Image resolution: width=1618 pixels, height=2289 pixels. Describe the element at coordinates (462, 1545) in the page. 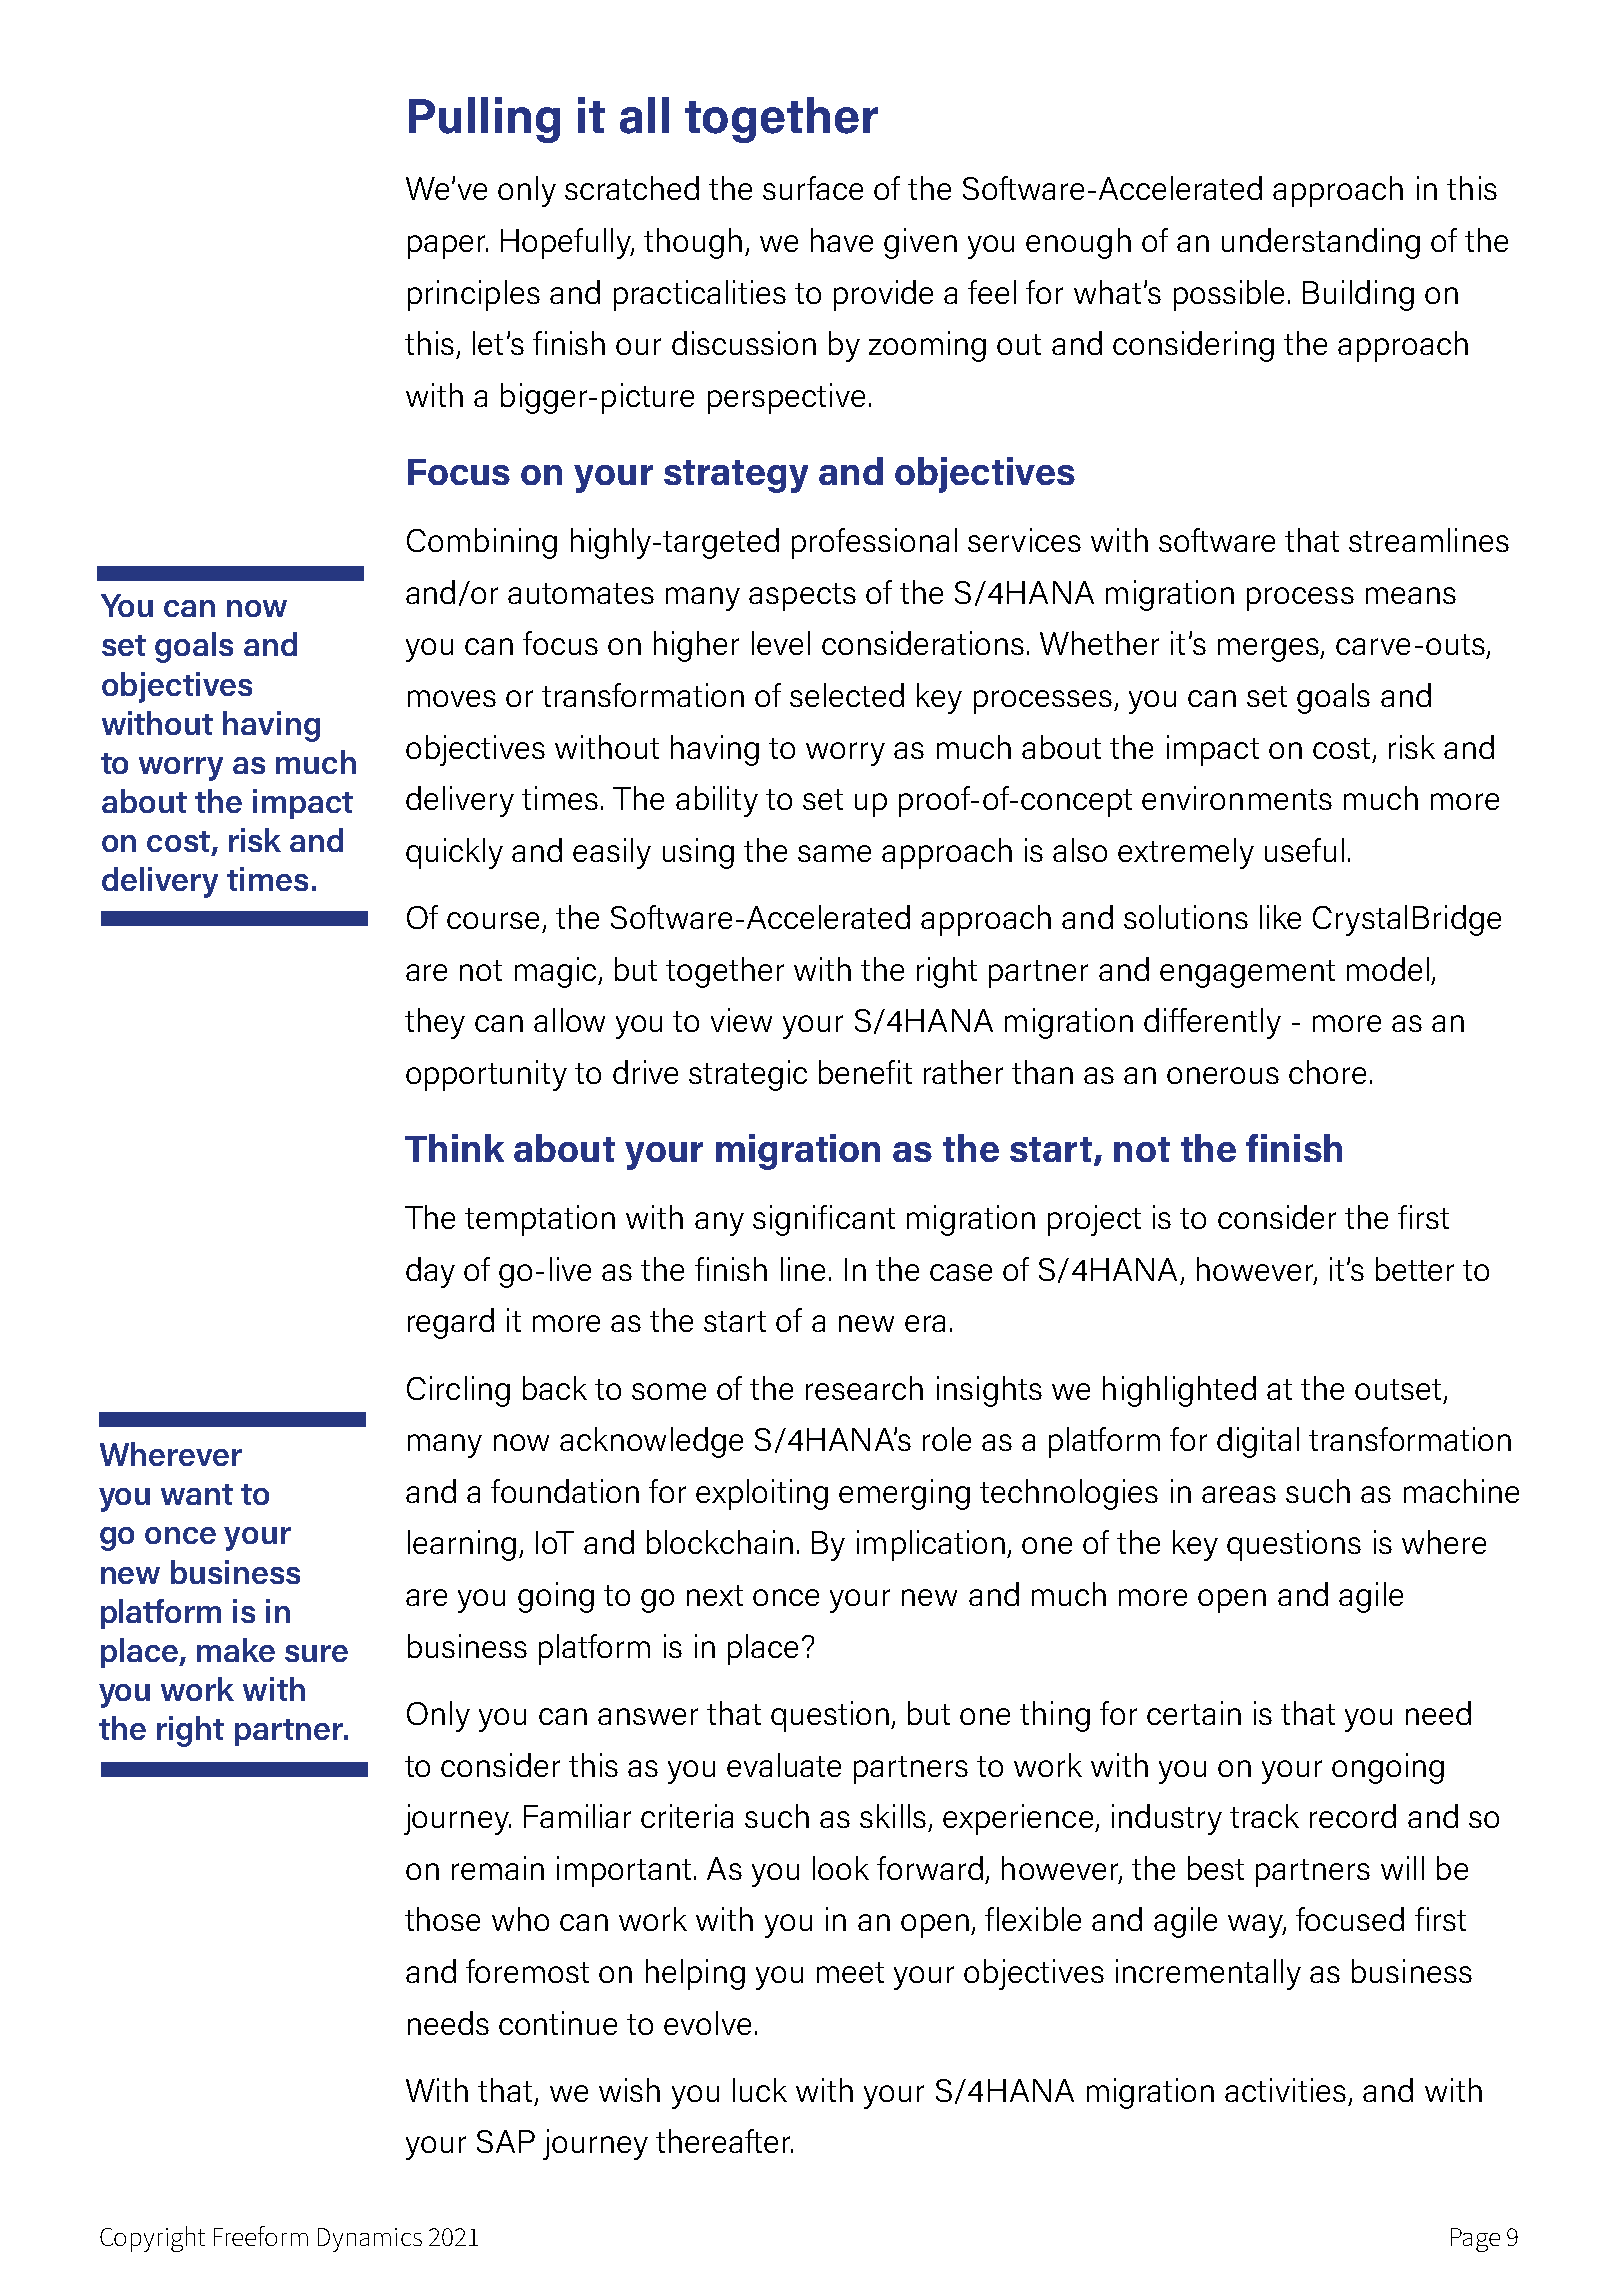

I see `learning` at that location.
